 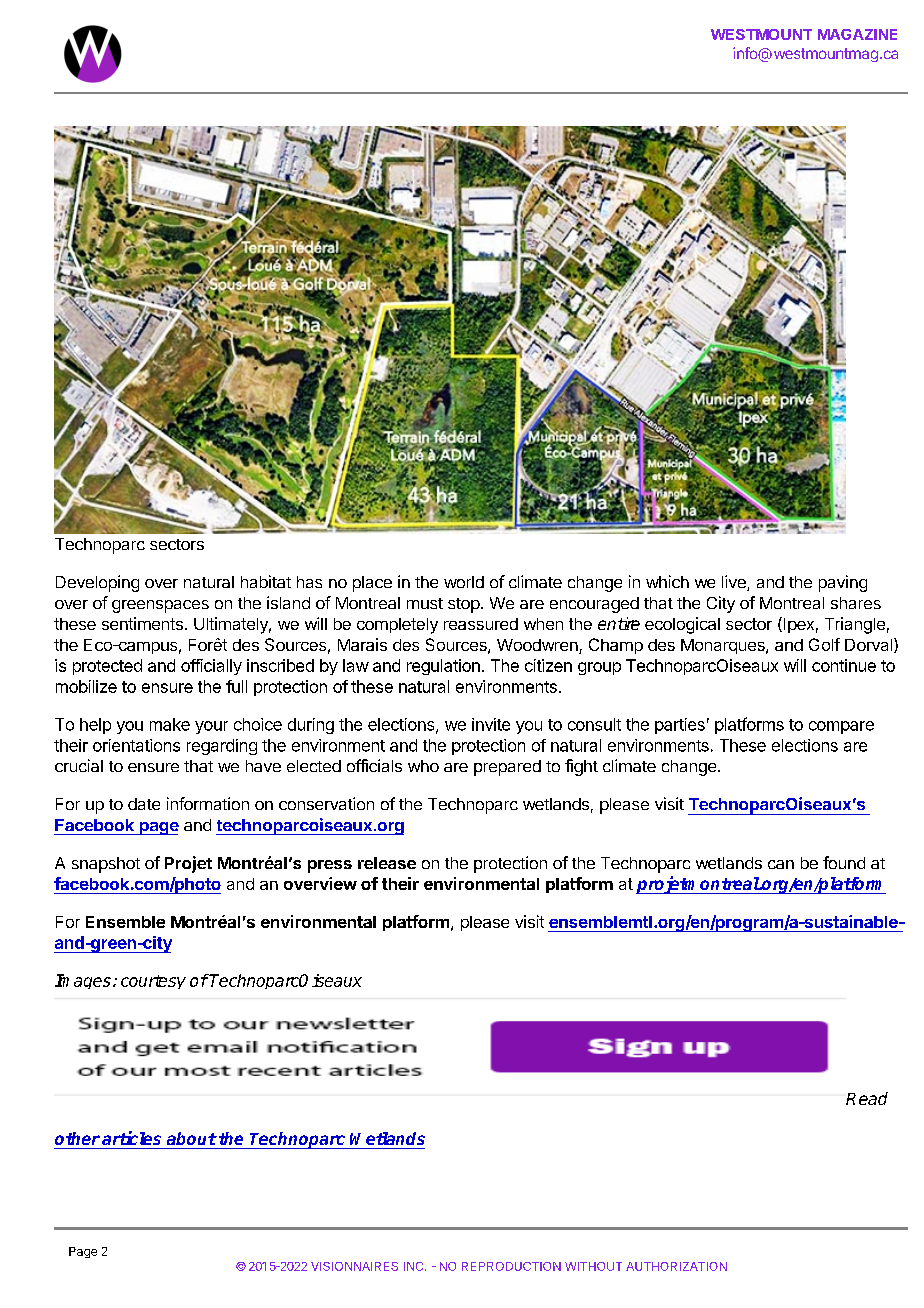 What do you see at coordinates (192, 1138) in the document?
I see `about` at bounding box center [192, 1138].
